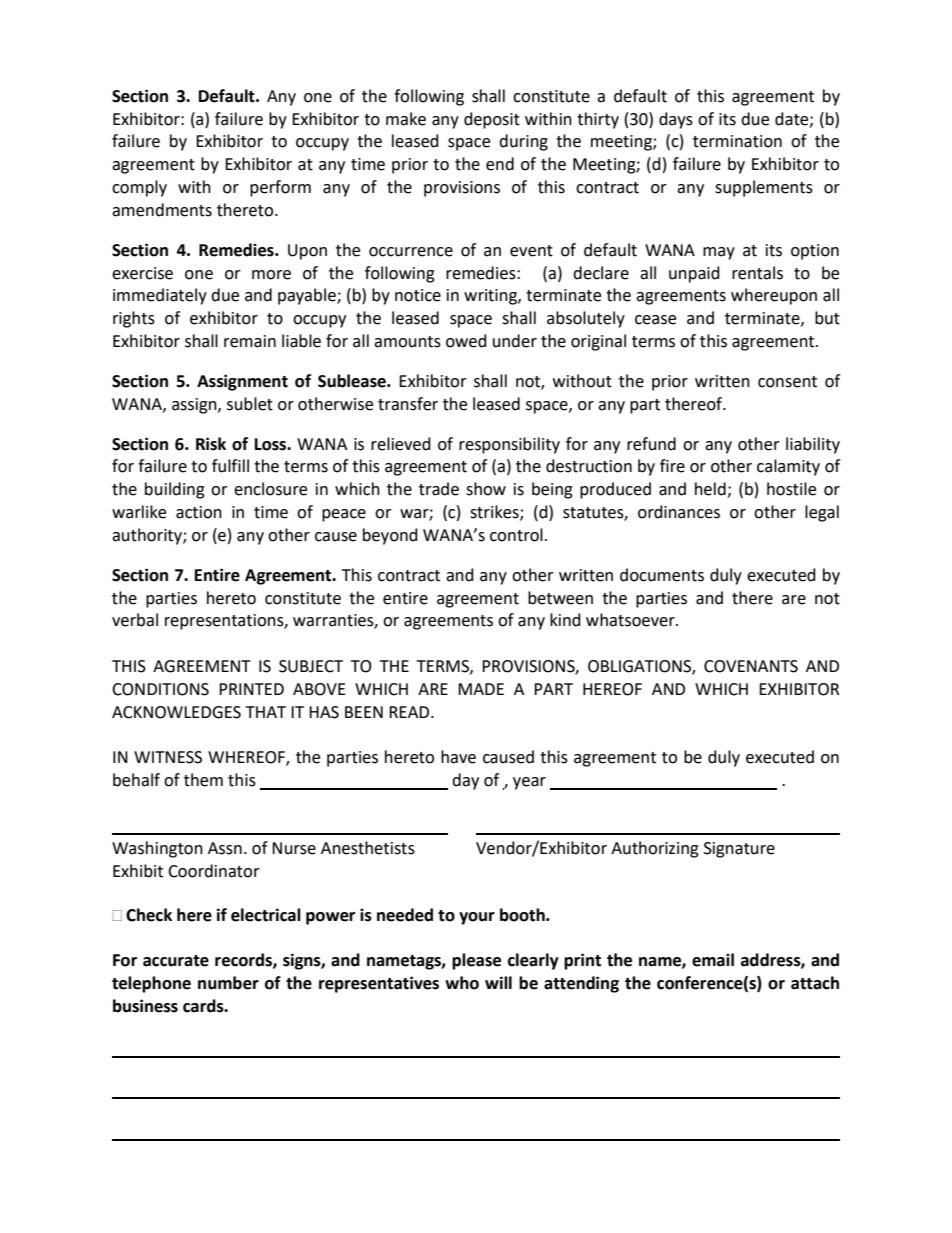 The image size is (952, 1233). Describe the element at coordinates (492, 120) in the page. I see `deposit` at that location.
